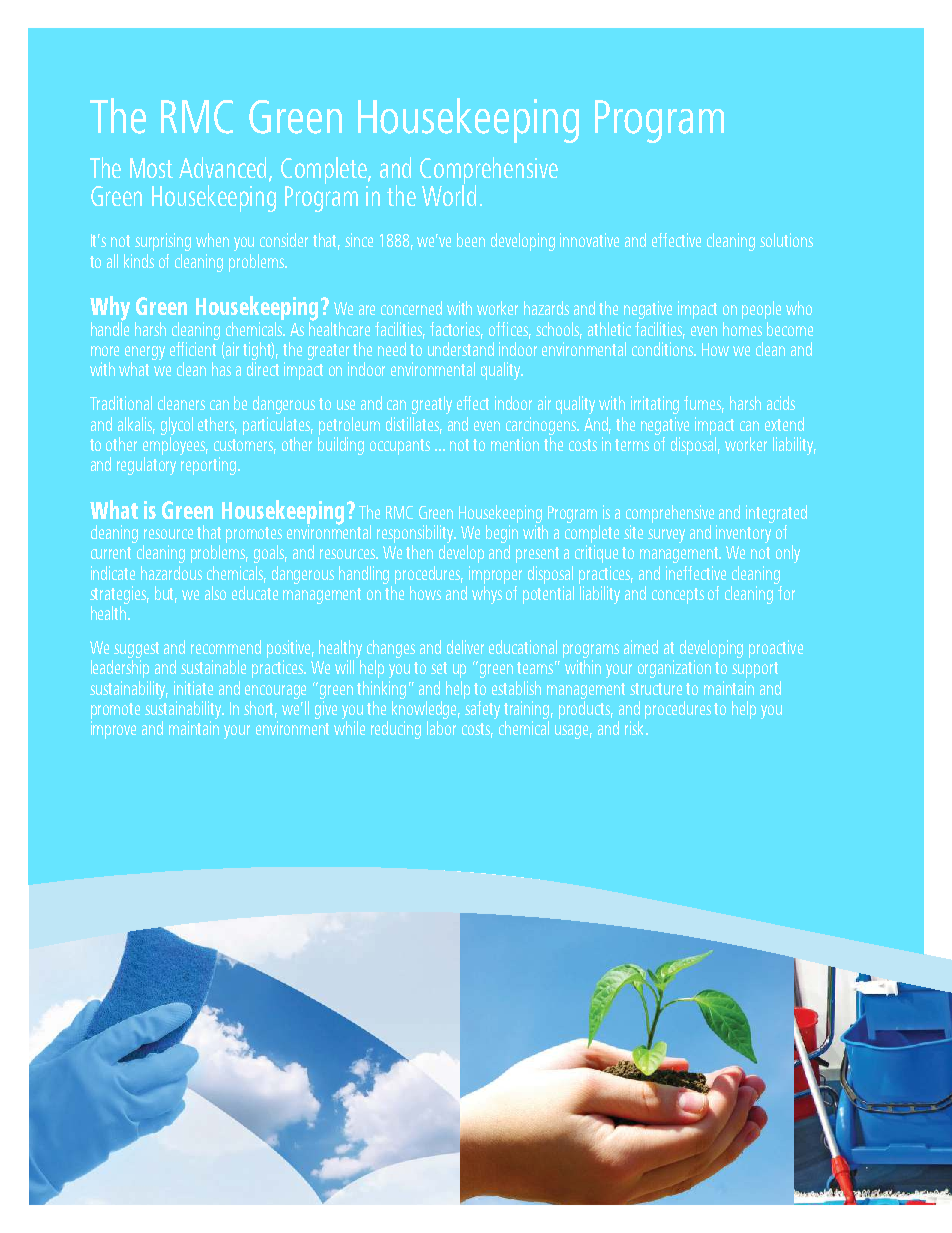 Image resolution: width=952 pixels, height=1233 pixels. I want to click on terms, so click(632, 445).
